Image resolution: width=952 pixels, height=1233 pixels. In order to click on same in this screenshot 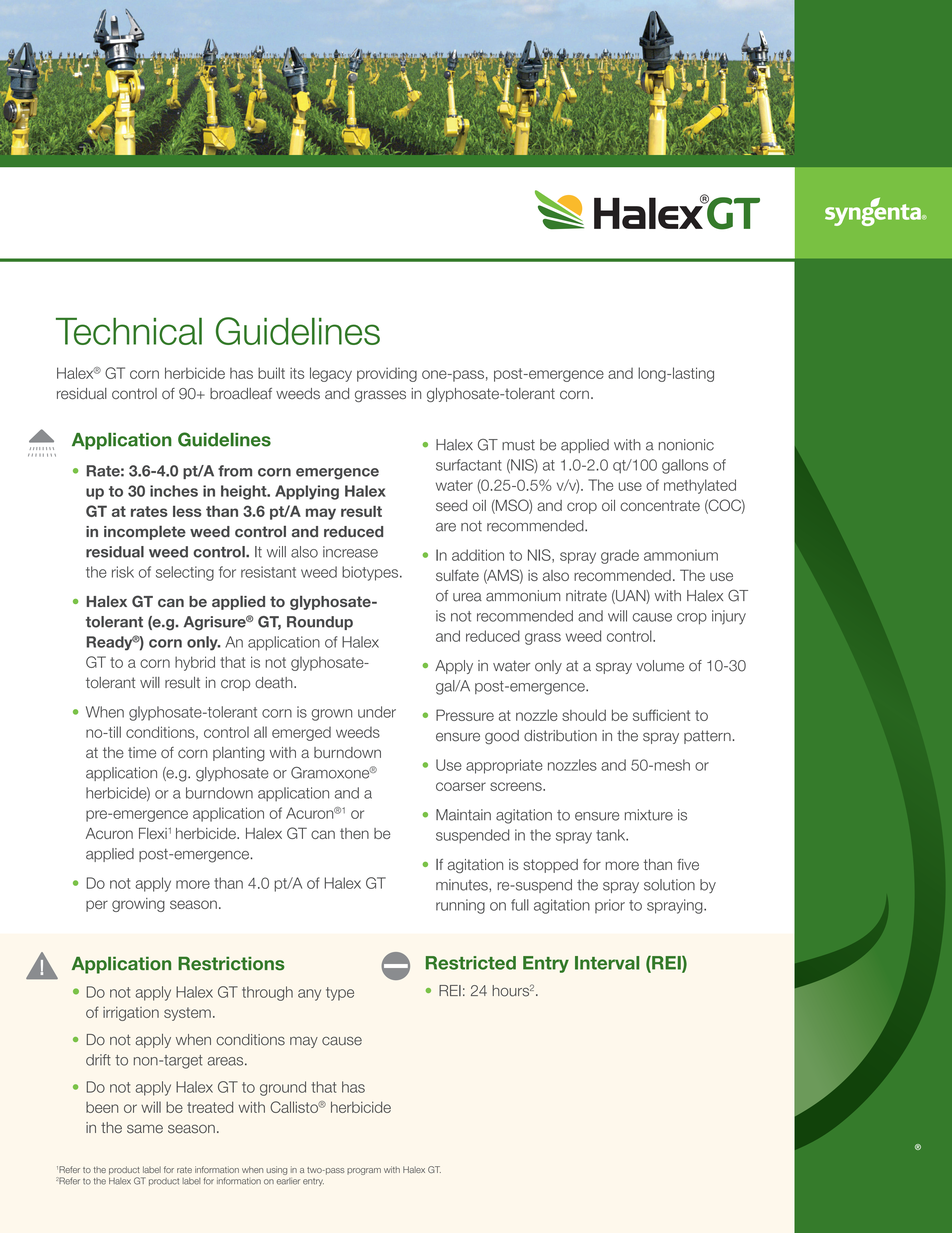, I will do `click(145, 1129)`.
